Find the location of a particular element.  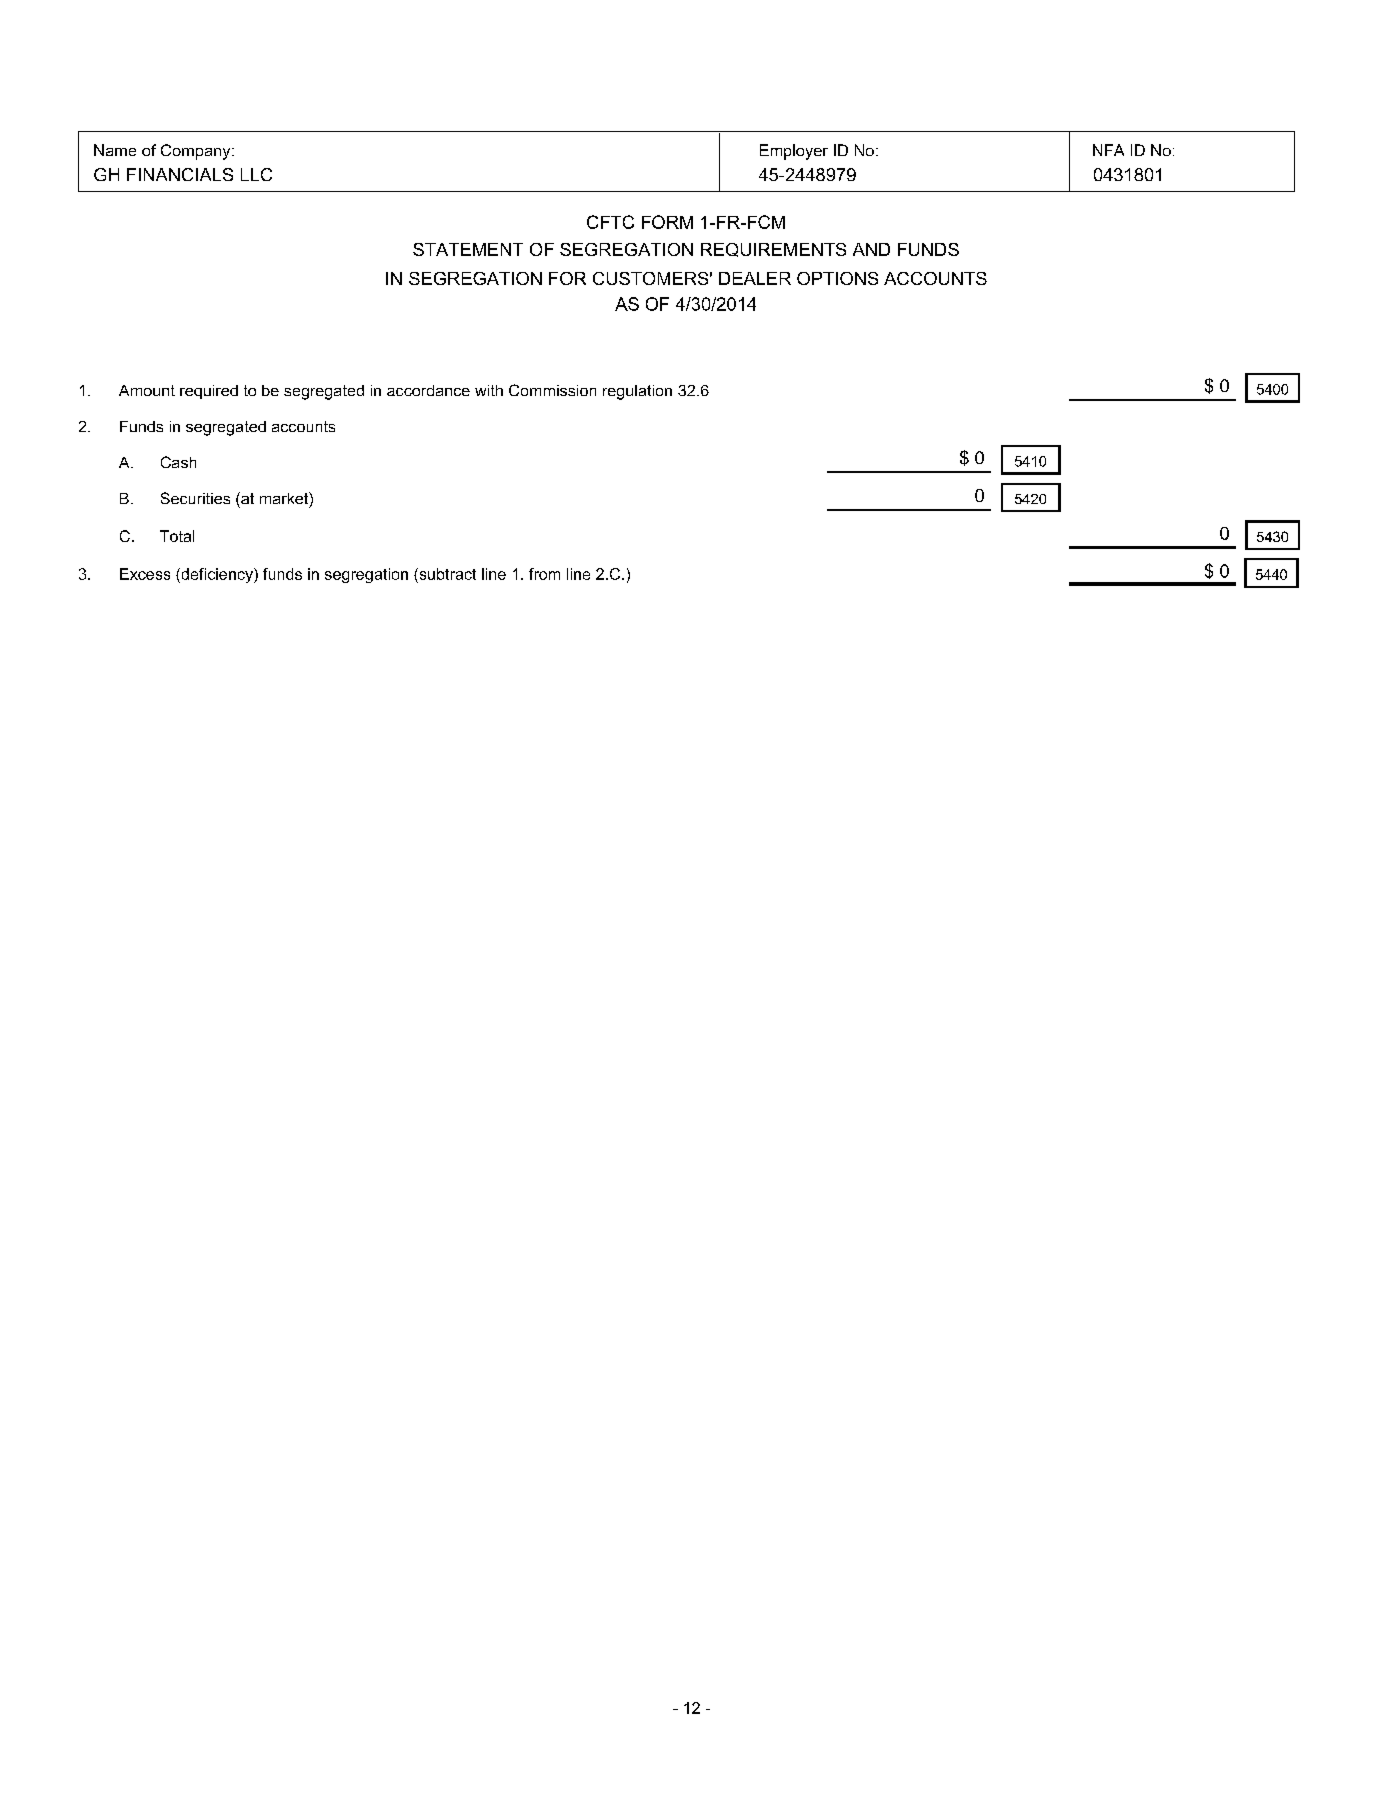

accordance is located at coordinates (428, 390).
